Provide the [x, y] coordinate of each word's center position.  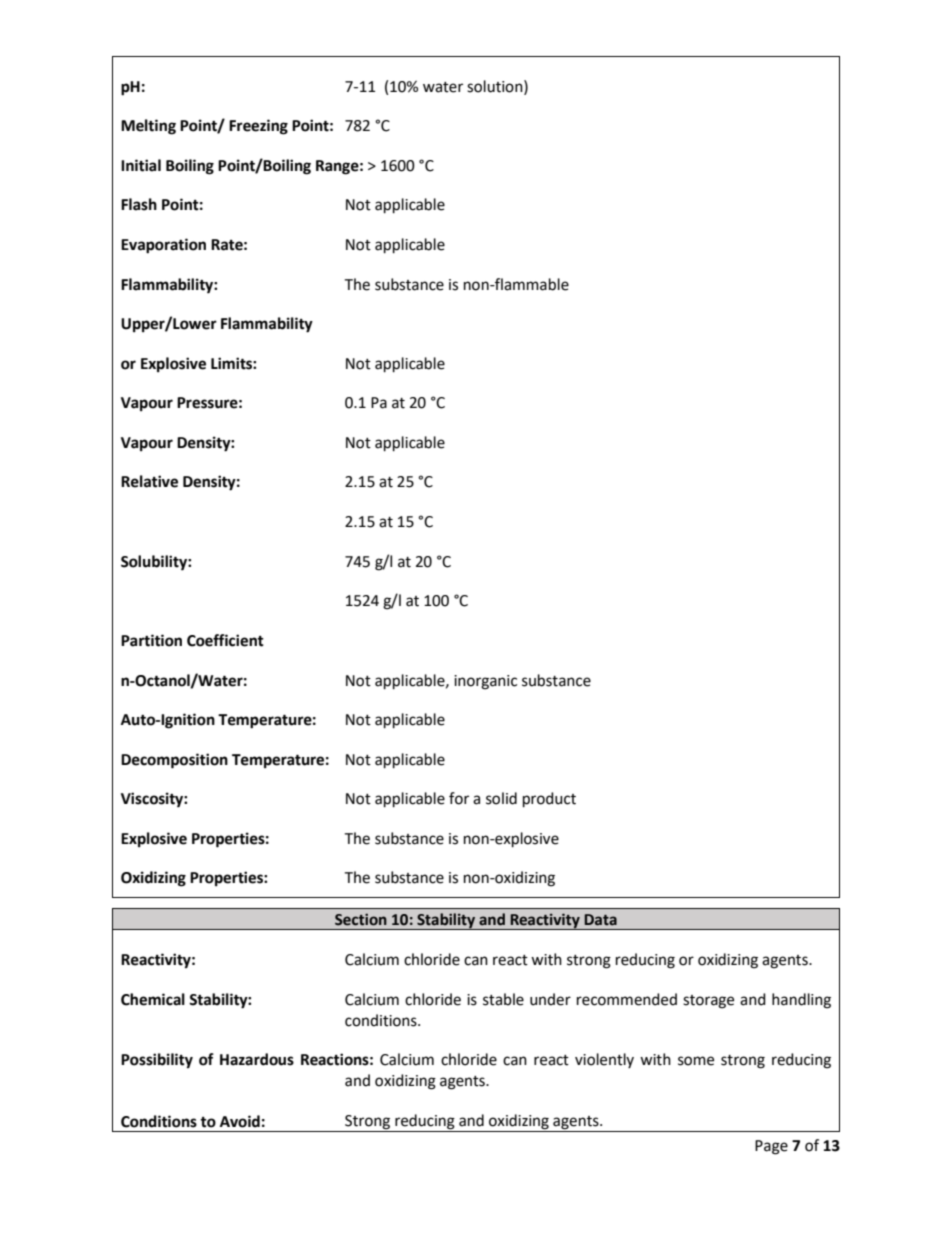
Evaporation [163, 246]
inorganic [485, 682]
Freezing [258, 127]
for [459, 798]
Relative [149, 481]
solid [501, 798]
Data [600, 920]
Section [361, 919]
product [549, 800]
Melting [148, 127]
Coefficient [225, 640]
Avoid [240, 1121]
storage [708, 1002]
